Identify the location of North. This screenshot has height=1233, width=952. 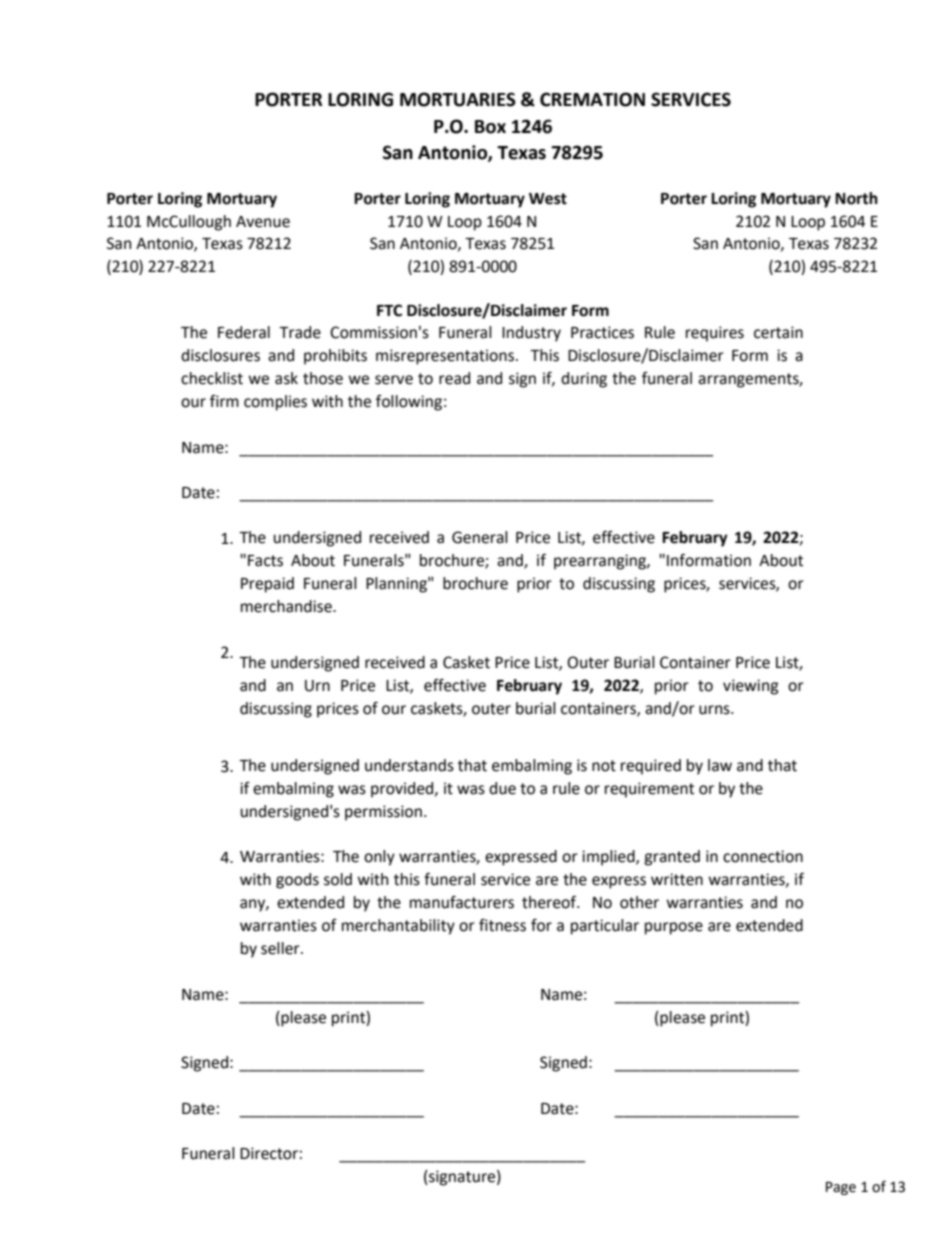
(856, 198).
